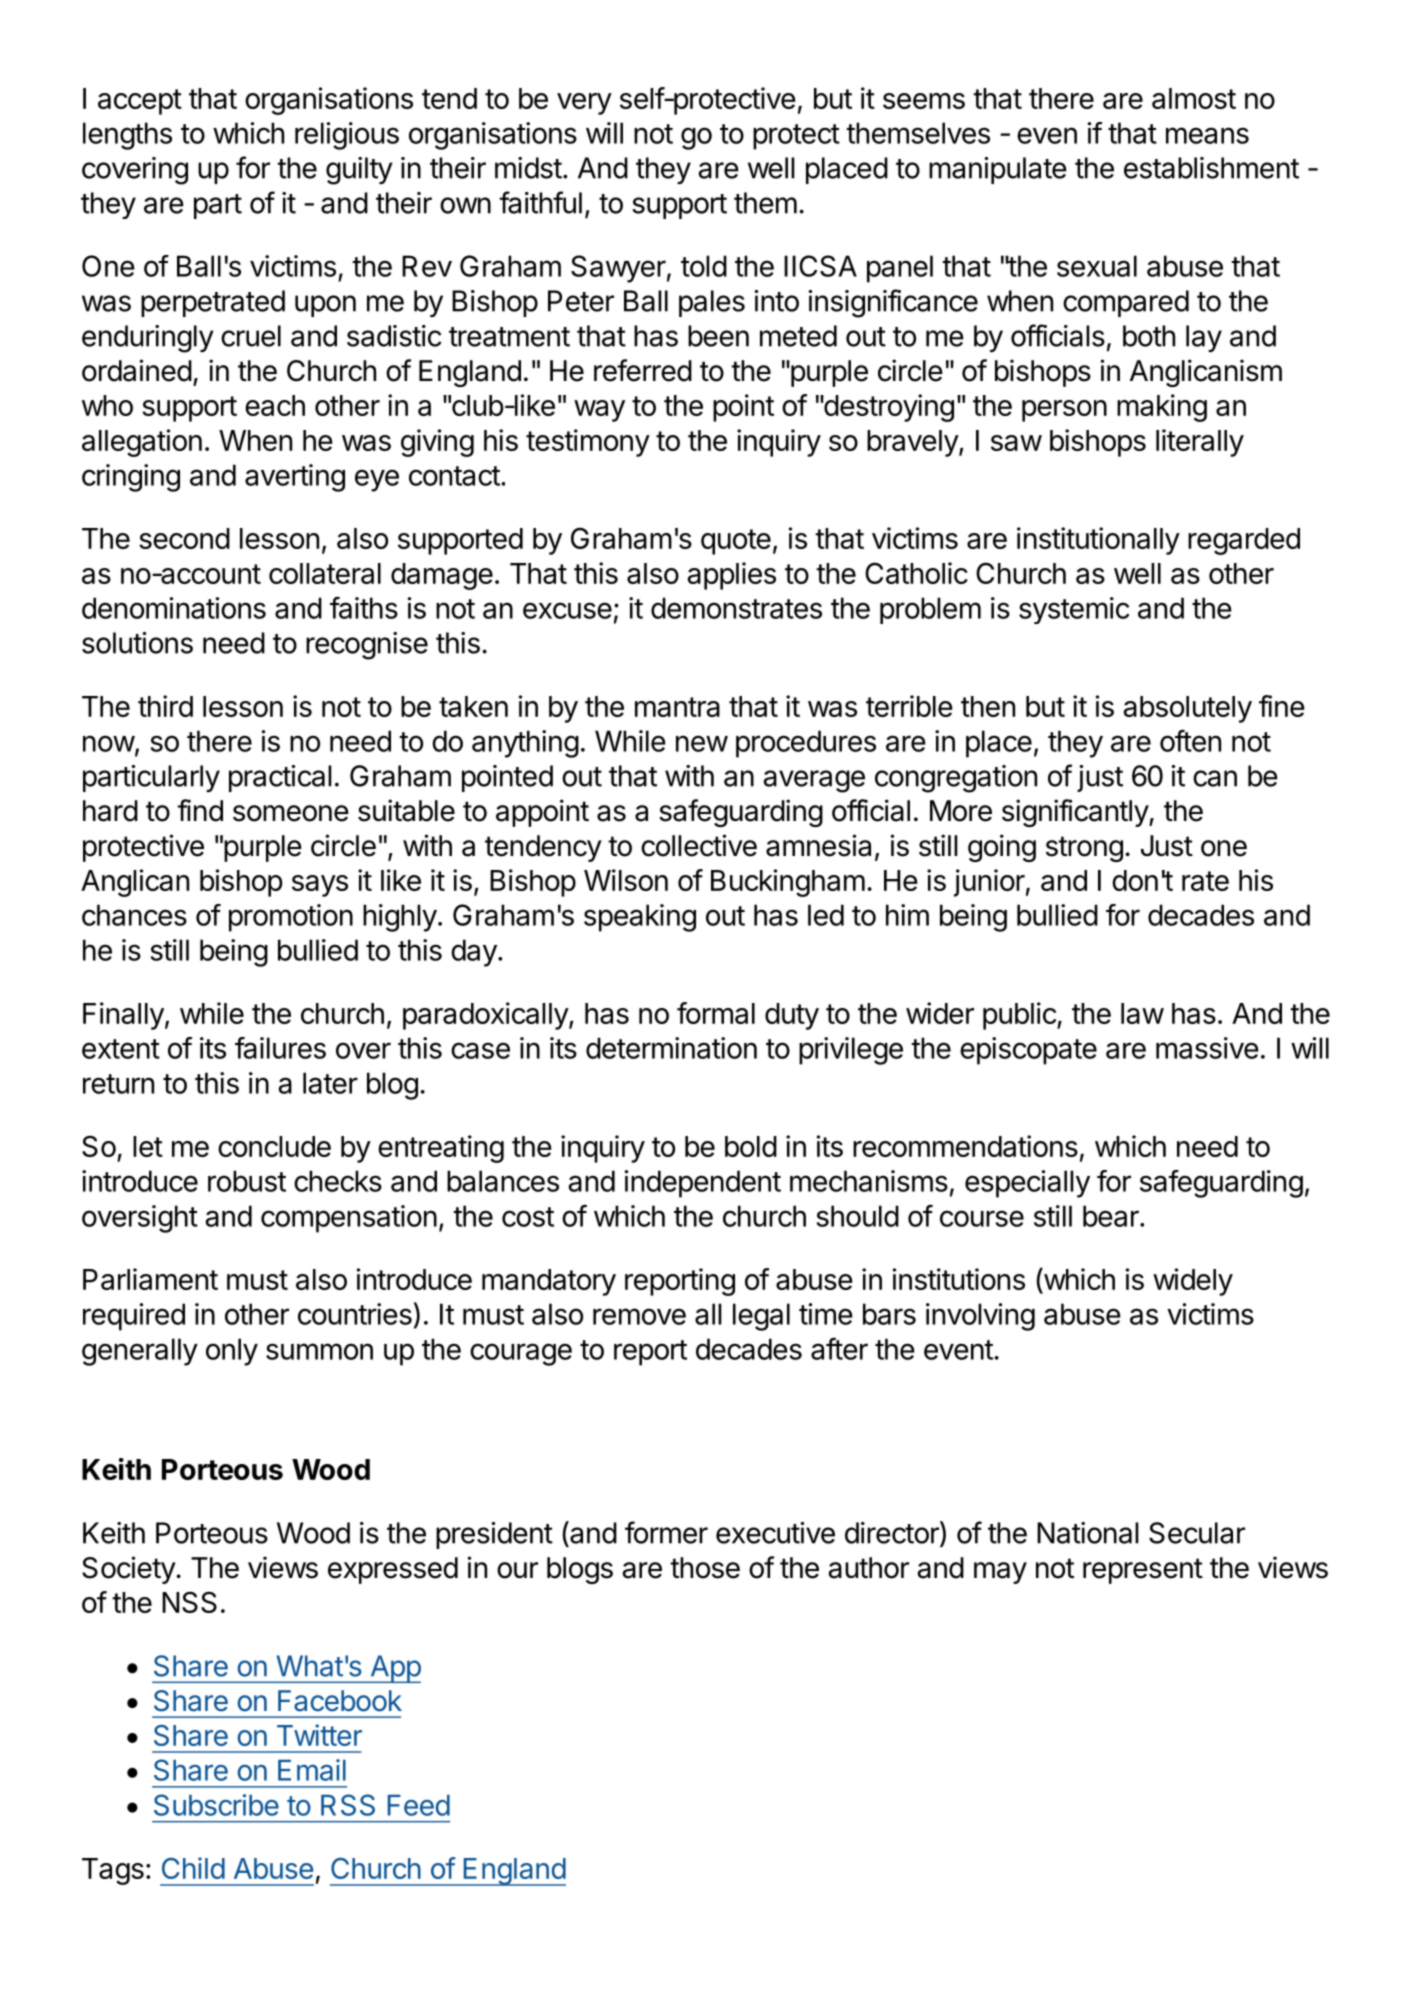  What do you see at coordinates (216, 1805) in the screenshot?
I see `Subscribe` at bounding box center [216, 1805].
